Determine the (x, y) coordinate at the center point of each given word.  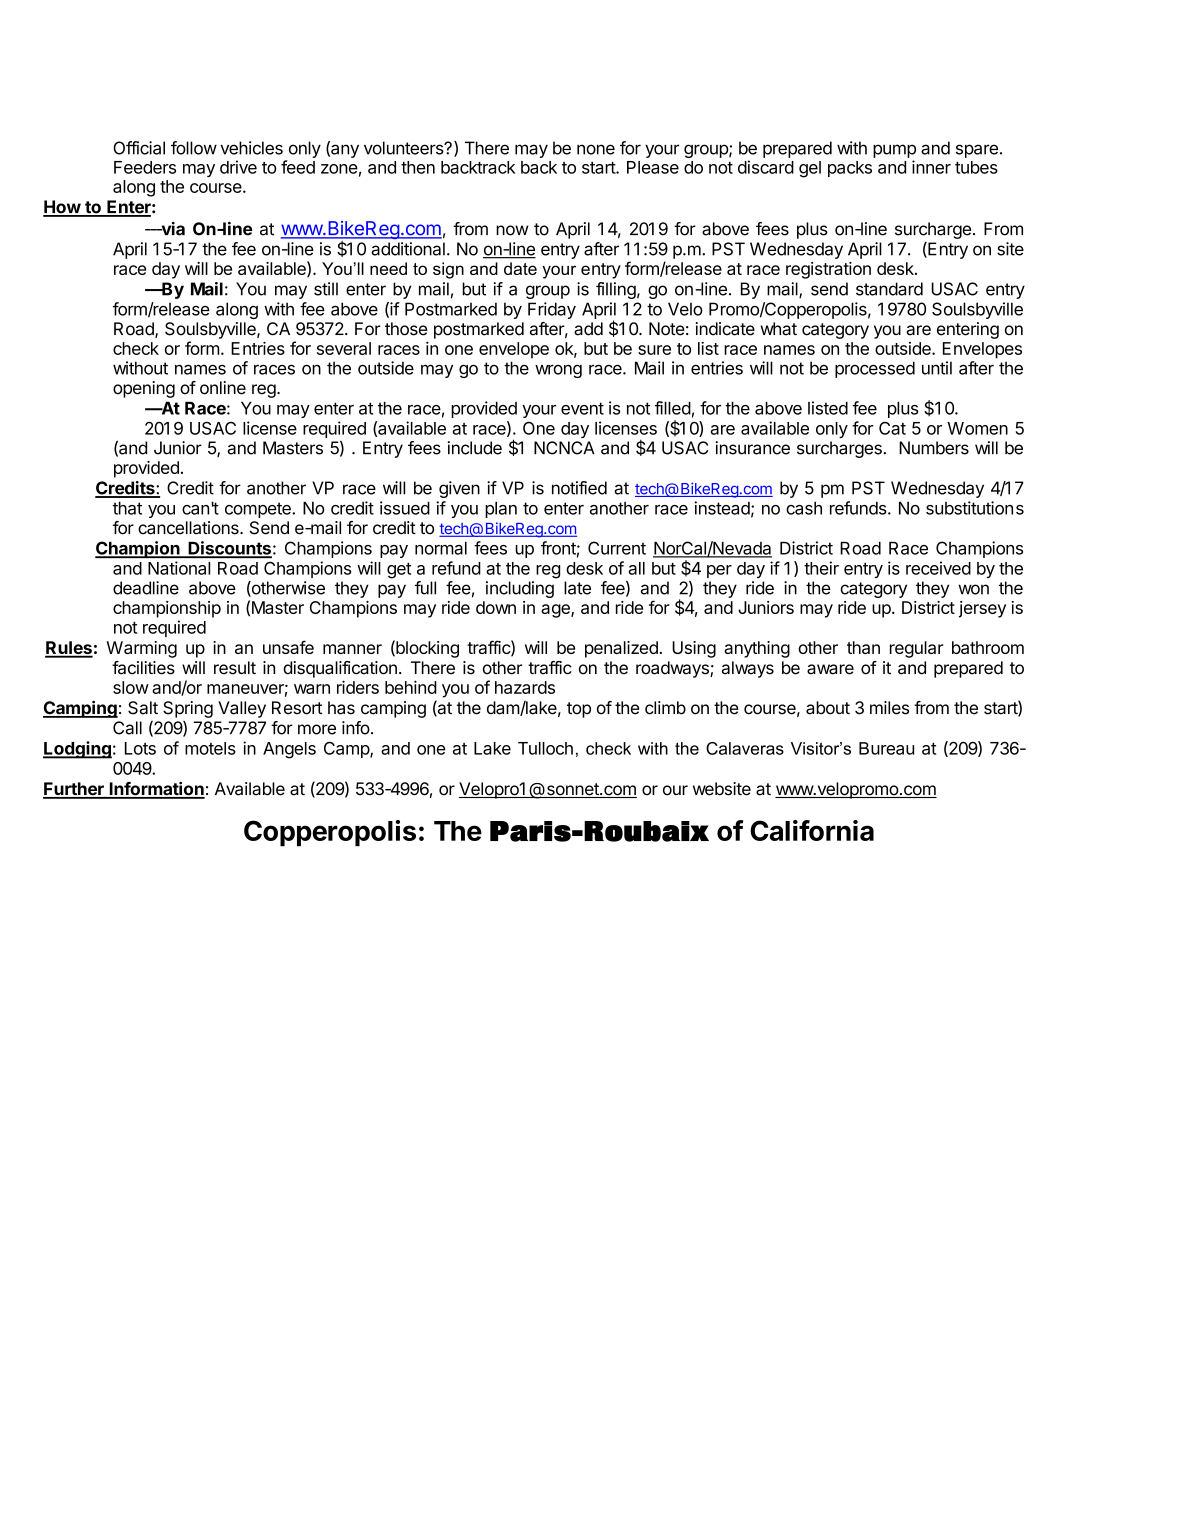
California (812, 830)
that (127, 508)
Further (74, 790)
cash (804, 508)
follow (194, 148)
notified (579, 488)
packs (850, 169)
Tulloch (545, 748)
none (596, 149)
